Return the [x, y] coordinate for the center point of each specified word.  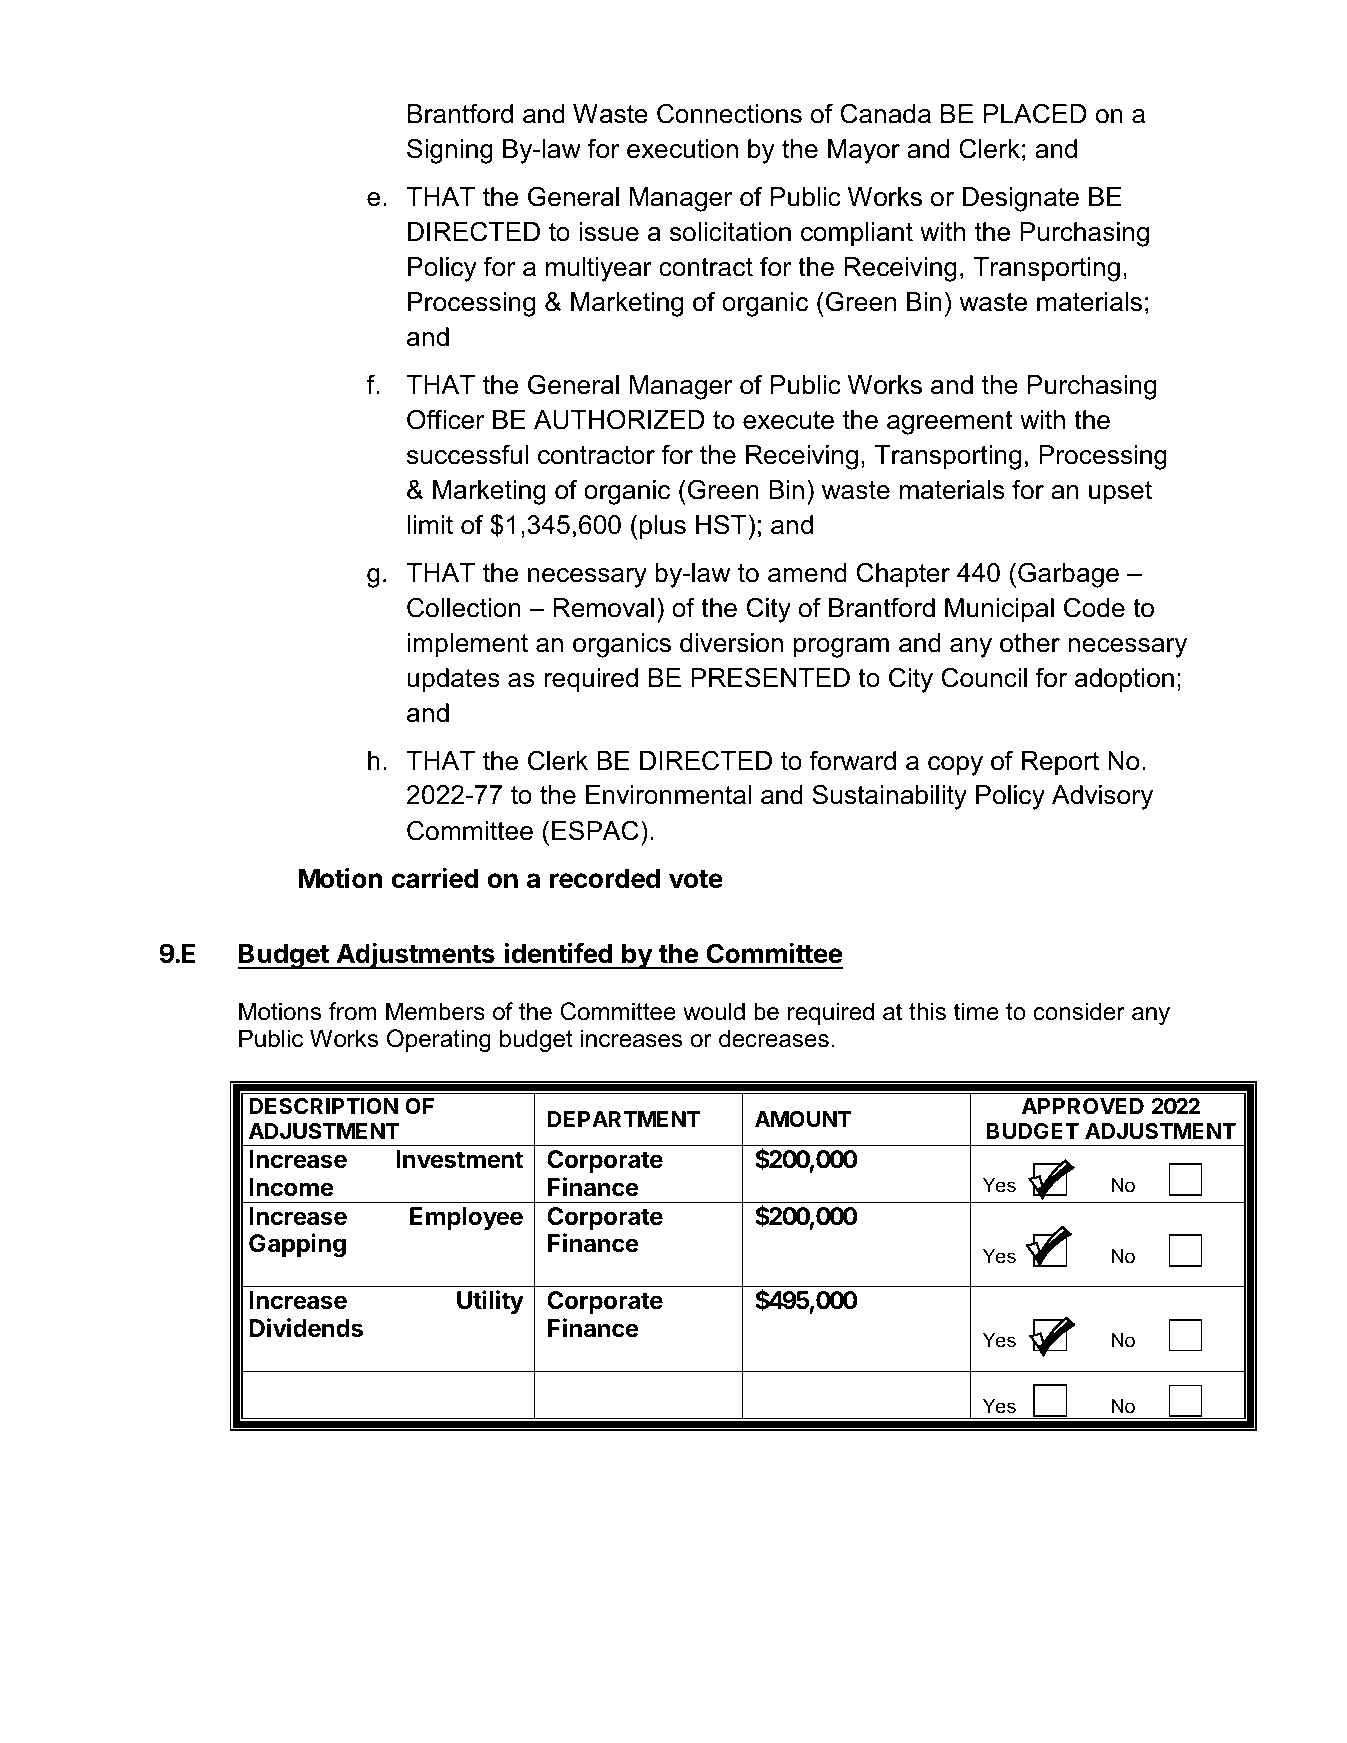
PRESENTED [770, 677]
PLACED [1034, 114]
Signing [450, 151]
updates [453, 680]
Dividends [306, 1328]
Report [1060, 763]
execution [682, 149]
